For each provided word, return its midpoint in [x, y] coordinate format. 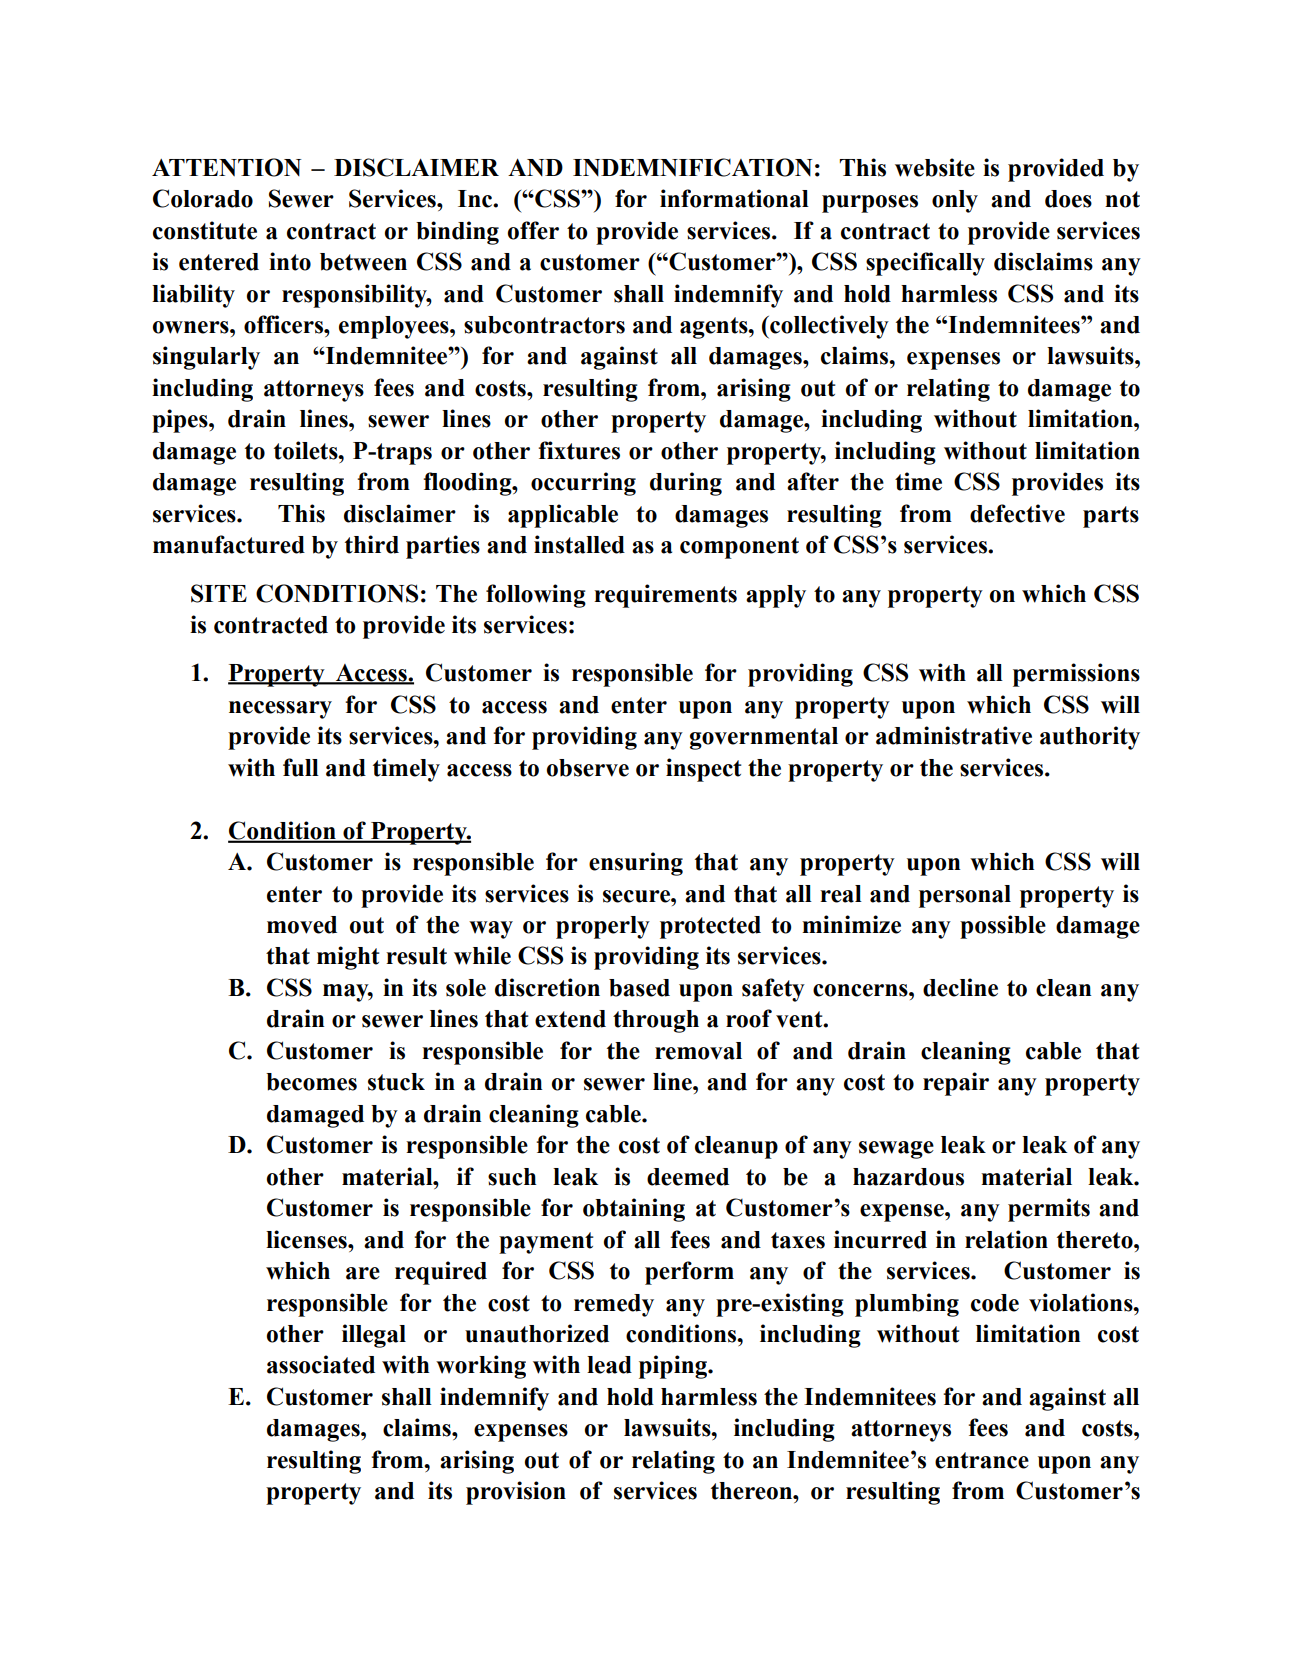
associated [321, 1364]
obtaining [634, 1210]
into [290, 261]
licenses [307, 1239]
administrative [954, 735]
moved [302, 925]
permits [1049, 1210]
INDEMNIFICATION [692, 167]
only [955, 201]
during [686, 484]
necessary [280, 710]
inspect [704, 770]
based [639, 988]
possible [1003, 927]
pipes [181, 421]
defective [1017, 513]
